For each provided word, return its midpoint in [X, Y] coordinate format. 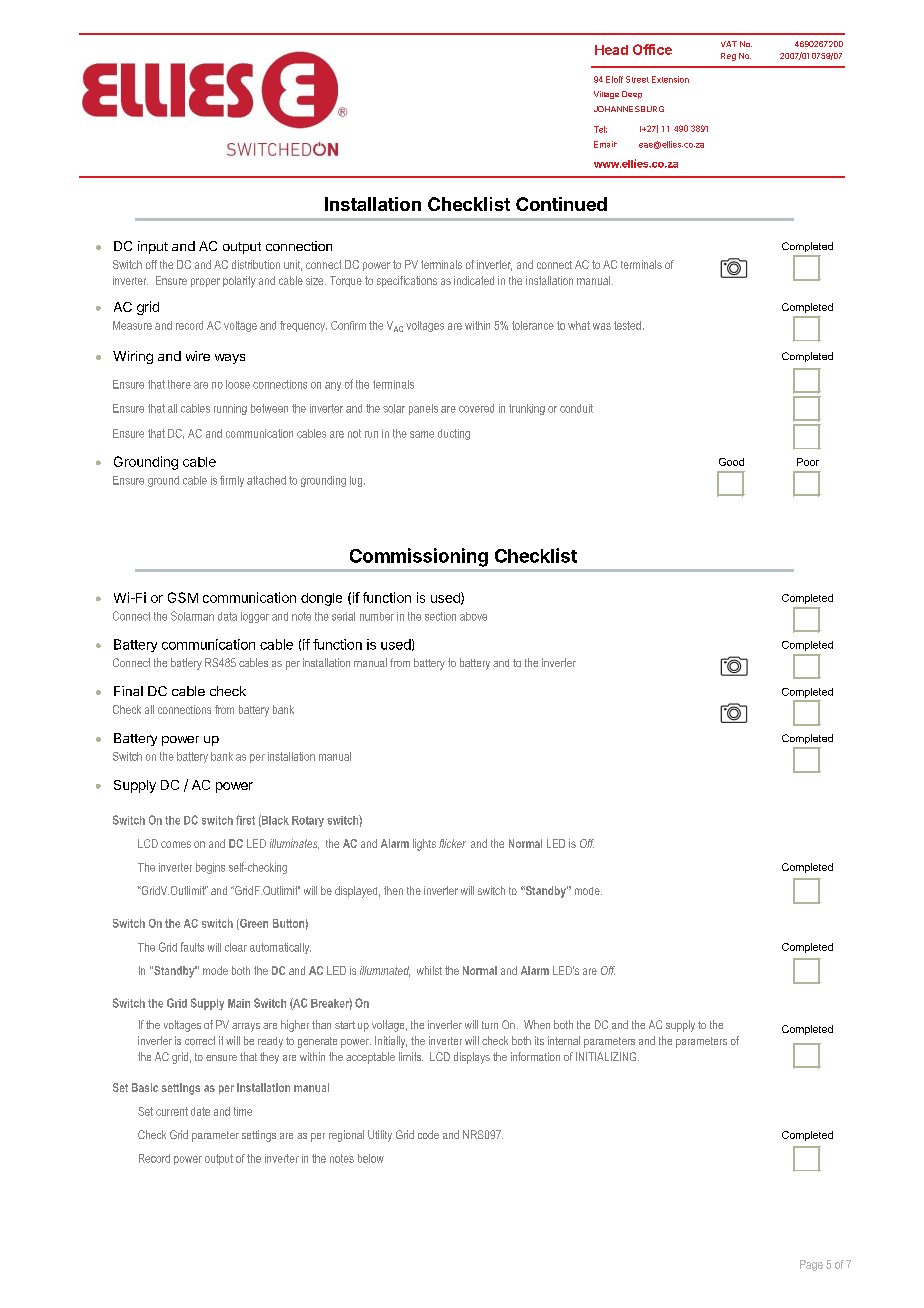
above [473, 616]
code [428, 1134]
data [227, 616]
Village [606, 95]
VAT [729, 44]
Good [731, 462]
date [200, 1111]
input [153, 247]
